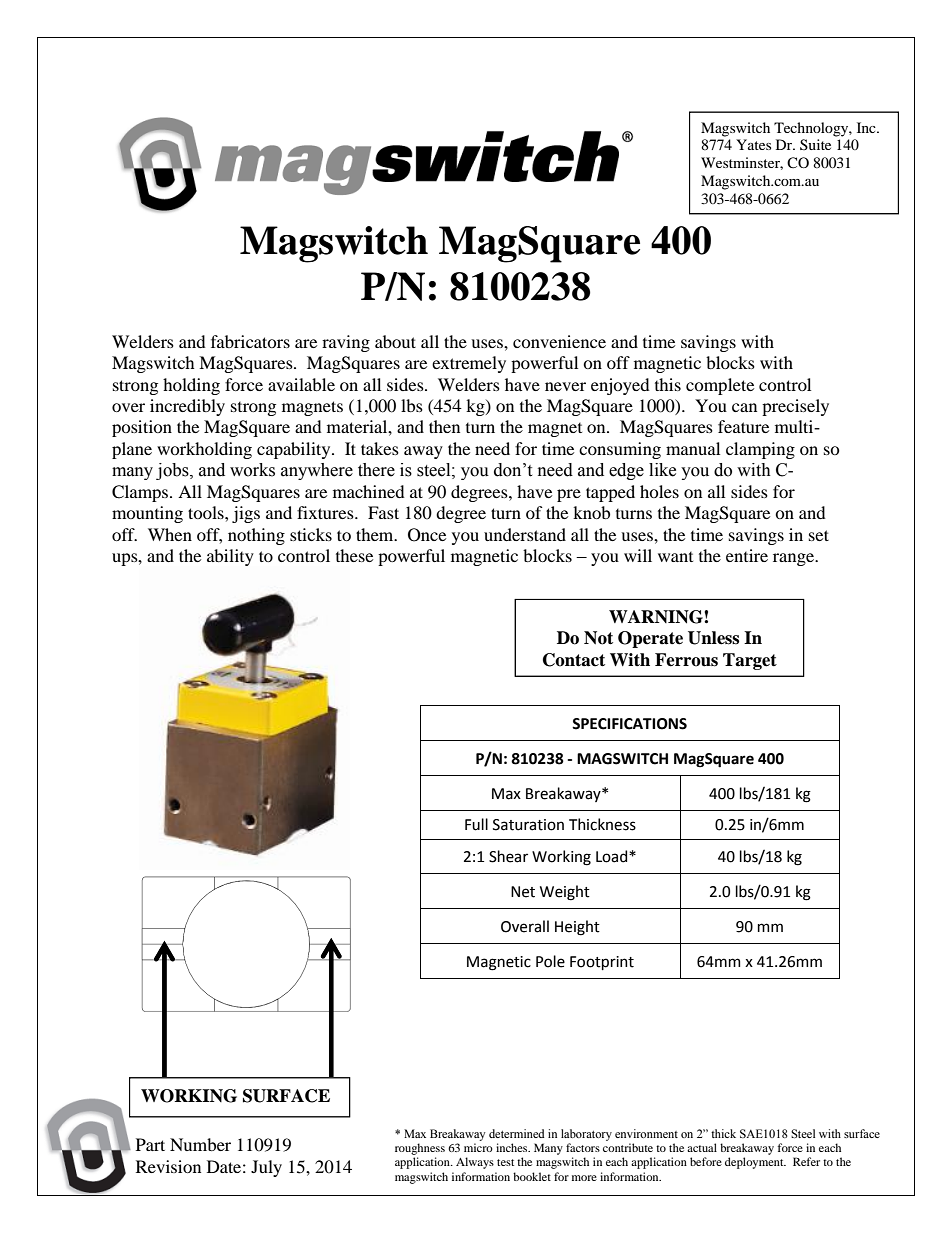 The width and height of the screenshot is (952, 1233). What do you see at coordinates (200, 1144) in the screenshot?
I see `Number` at bounding box center [200, 1144].
